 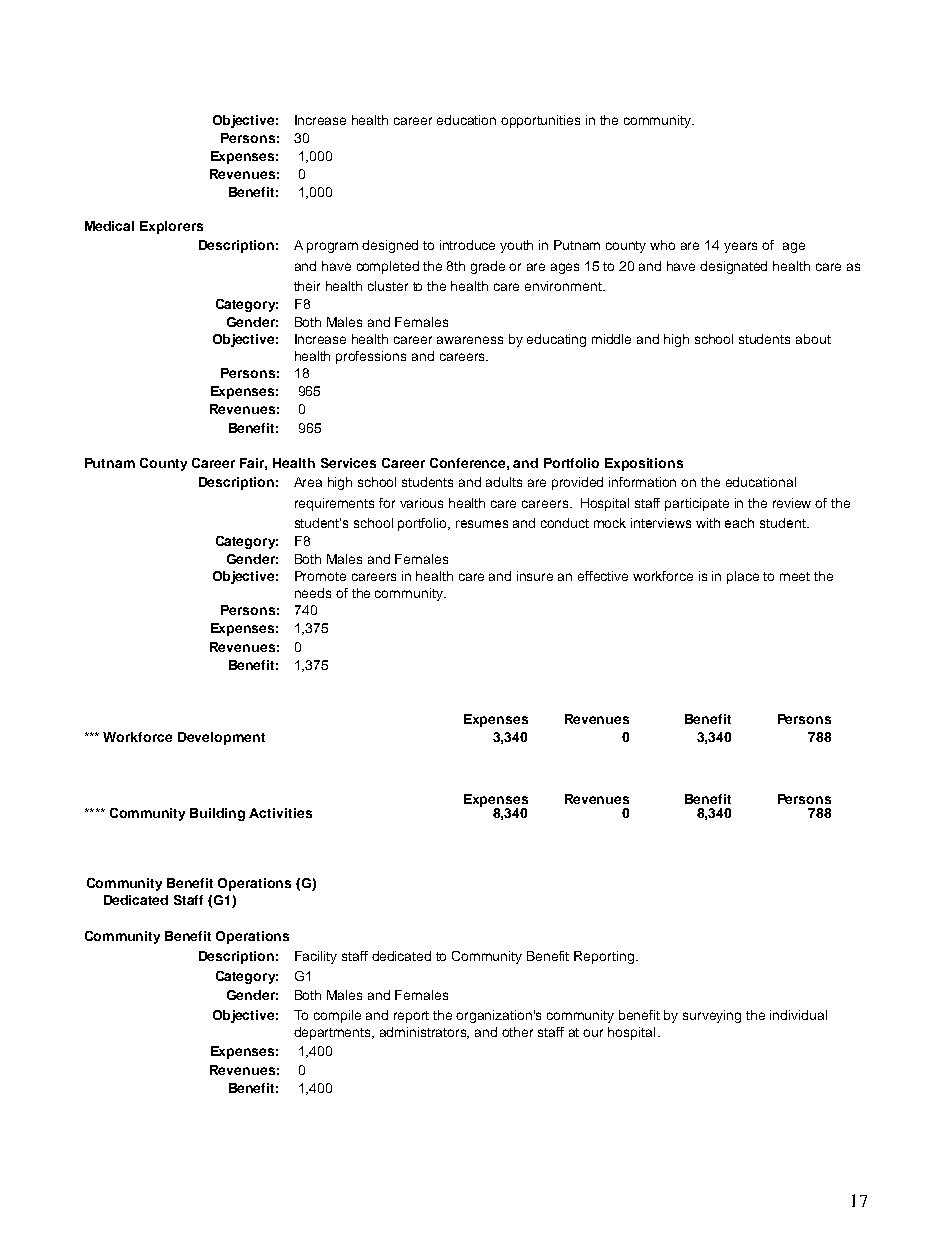 I want to click on administrators, so click(x=424, y=1033).
